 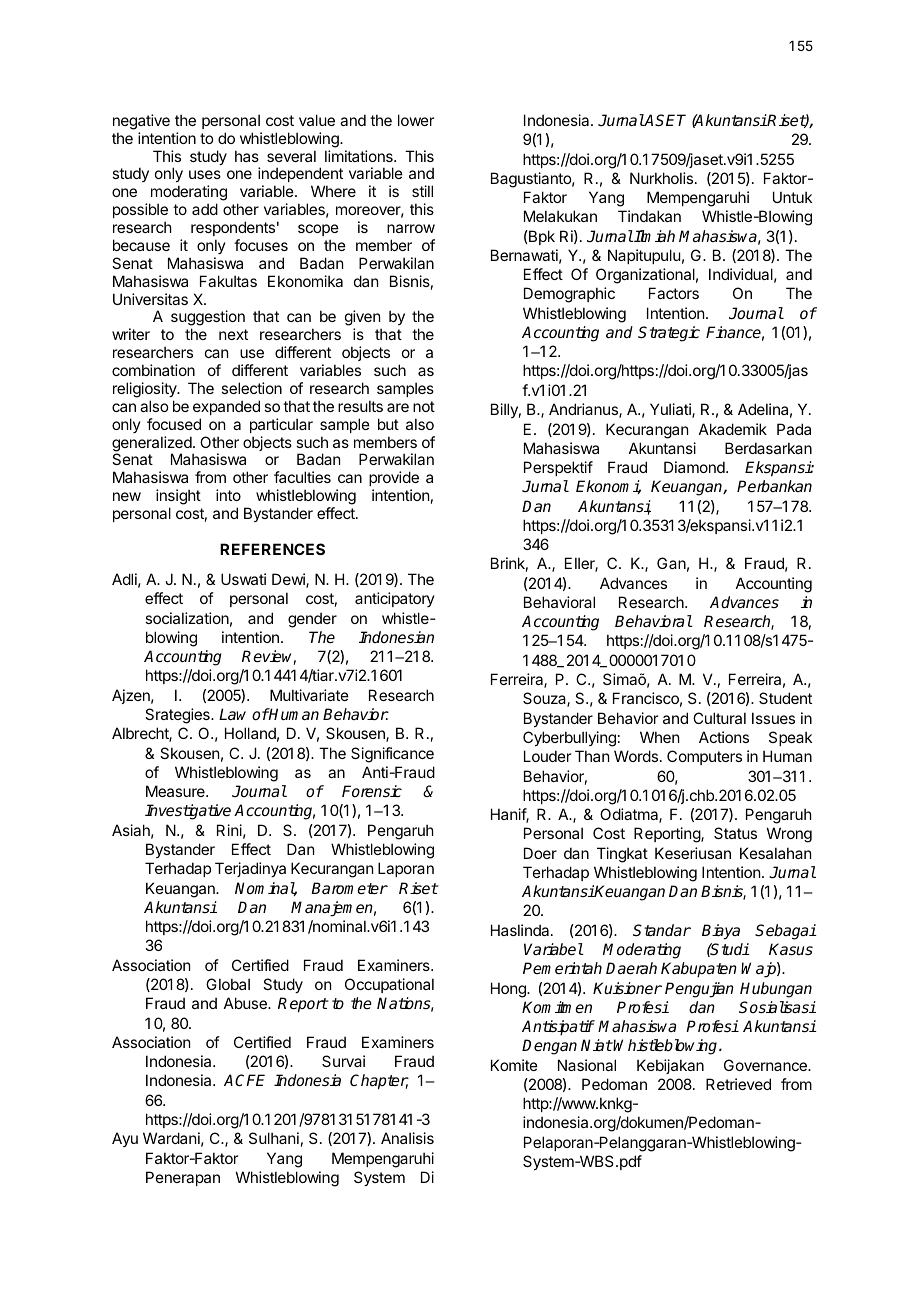 I want to click on selection, so click(x=251, y=388).
